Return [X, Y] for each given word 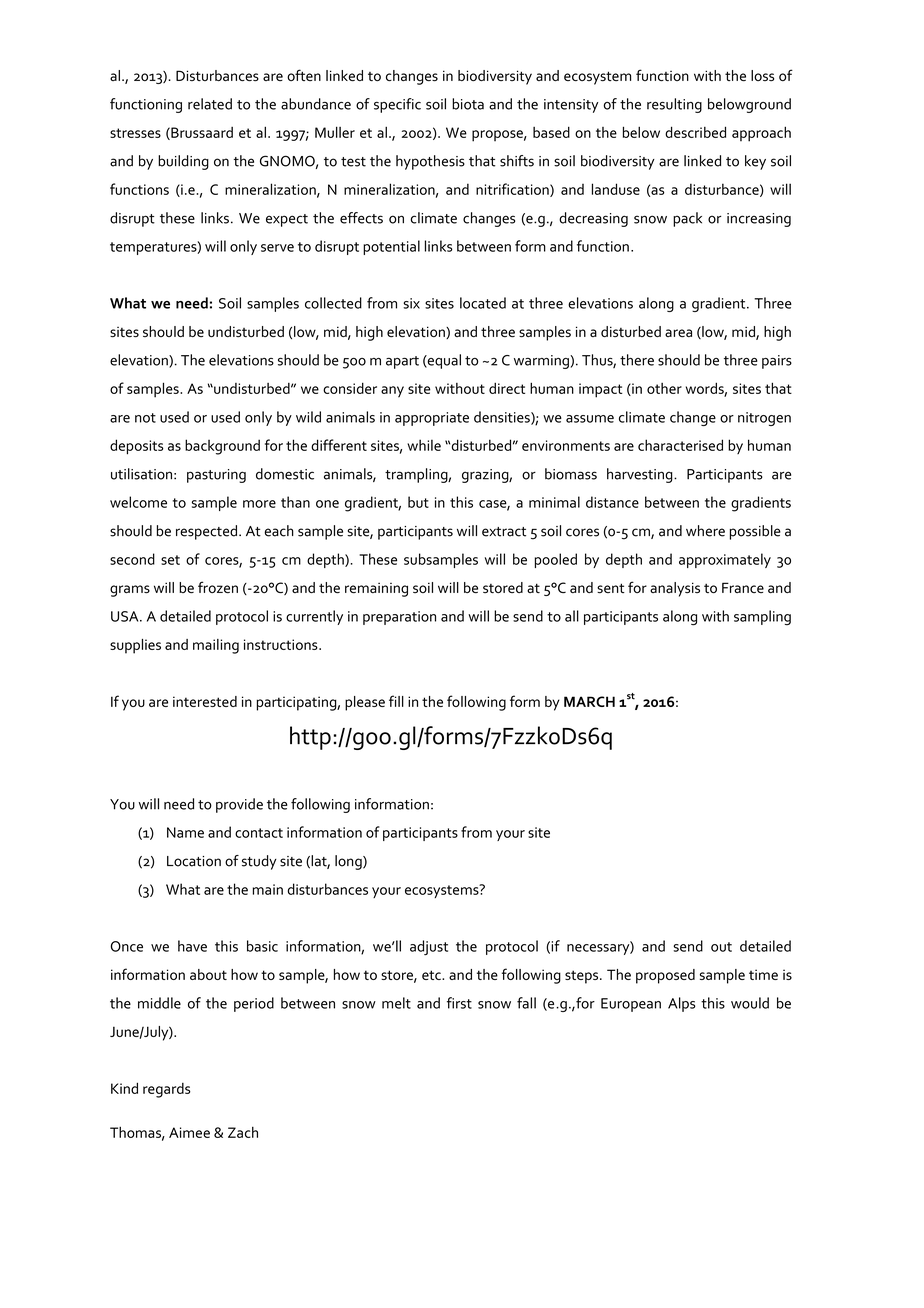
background [222, 447]
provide [239, 805]
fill [396, 701]
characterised [680, 445]
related [210, 104]
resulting [674, 105]
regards [167, 1090]
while [424, 445]
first [459, 1003]
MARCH [589, 701]
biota [468, 104]
